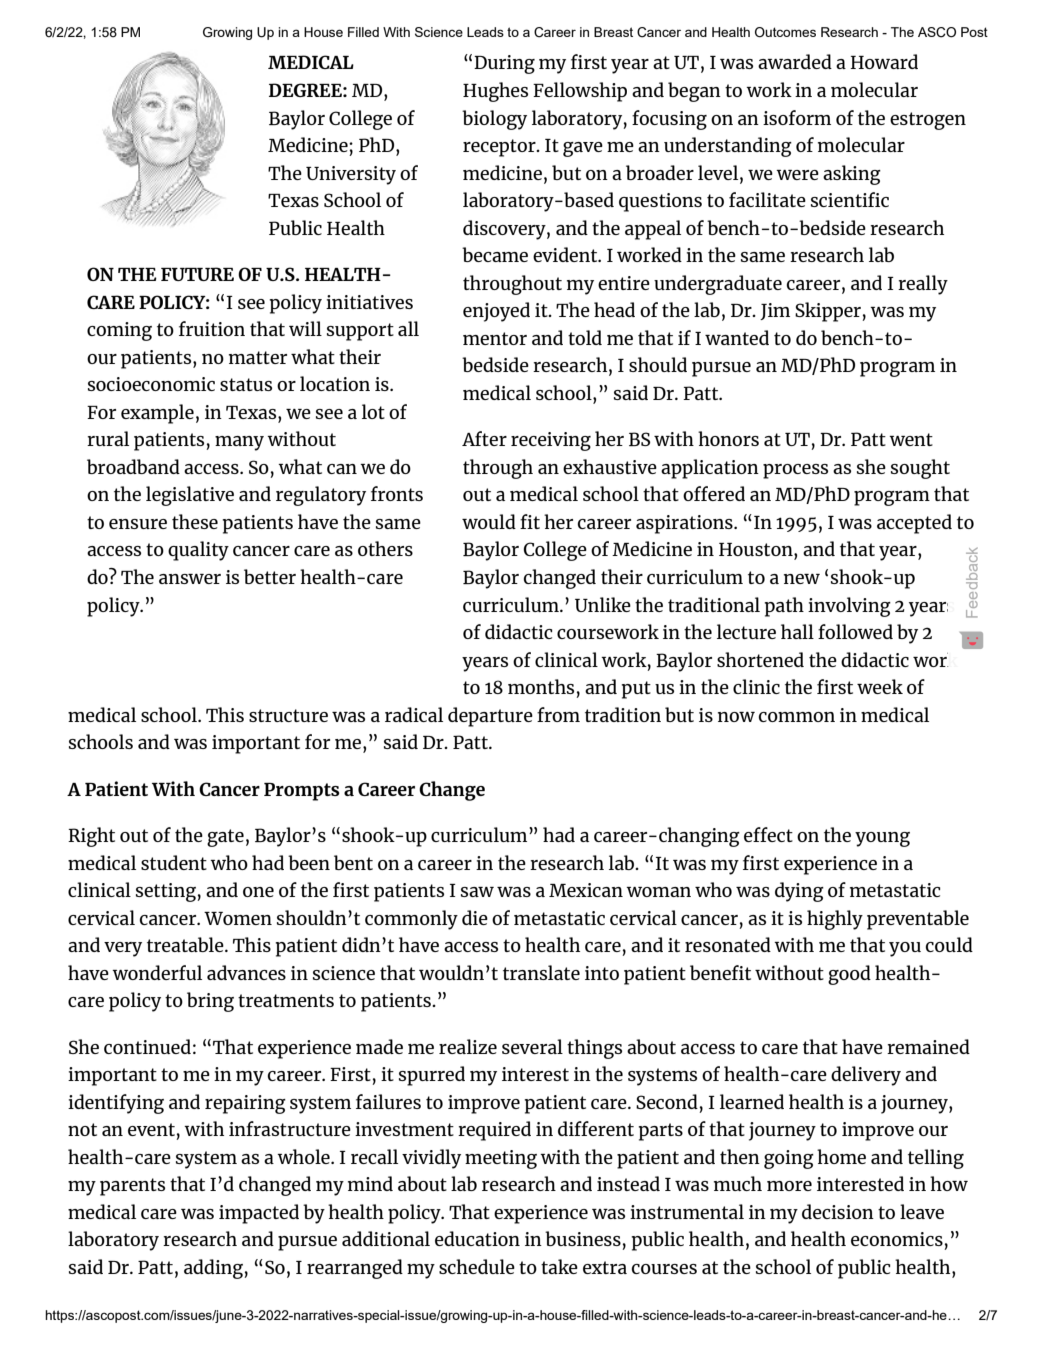 The width and height of the image is (1043, 1349). Describe the element at coordinates (174, 862) in the image. I see `student` at that location.
